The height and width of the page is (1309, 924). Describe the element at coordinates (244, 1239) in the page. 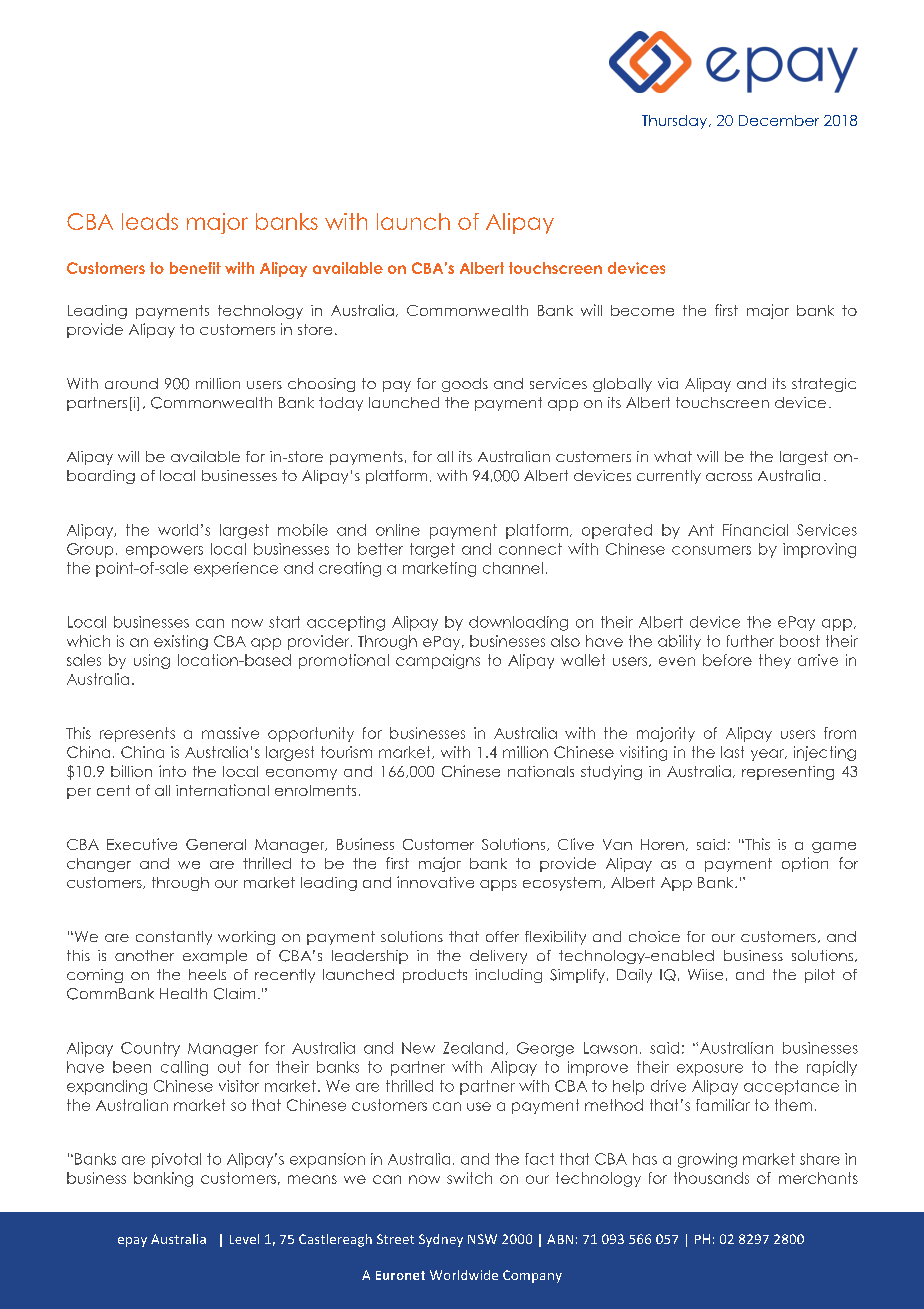

I see `Level` at that location.
